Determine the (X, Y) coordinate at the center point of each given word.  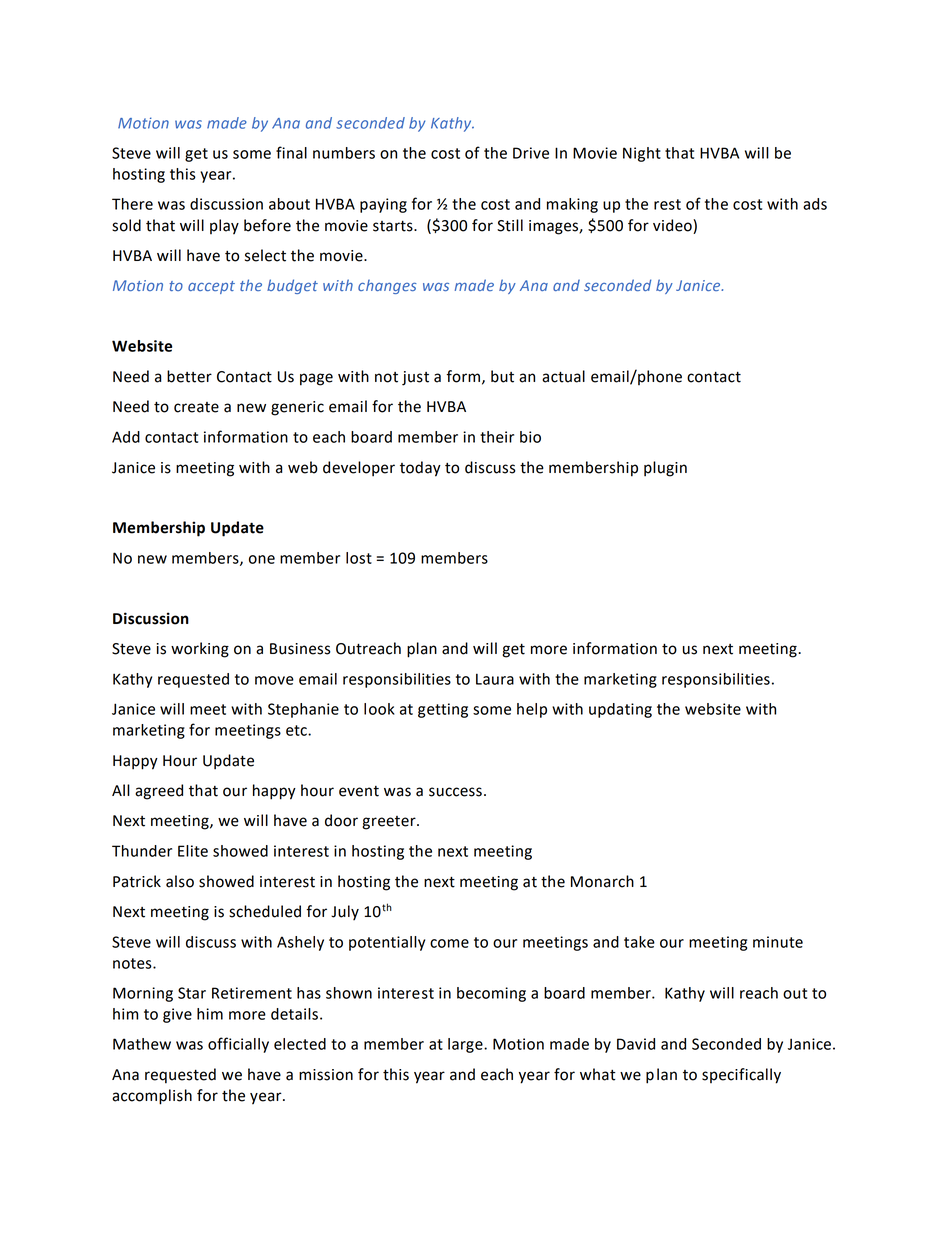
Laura (495, 679)
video (673, 225)
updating (620, 710)
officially (238, 1045)
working (200, 650)
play (224, 227)
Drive (531, 153)
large (466, 1045)
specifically (741, 1076)
